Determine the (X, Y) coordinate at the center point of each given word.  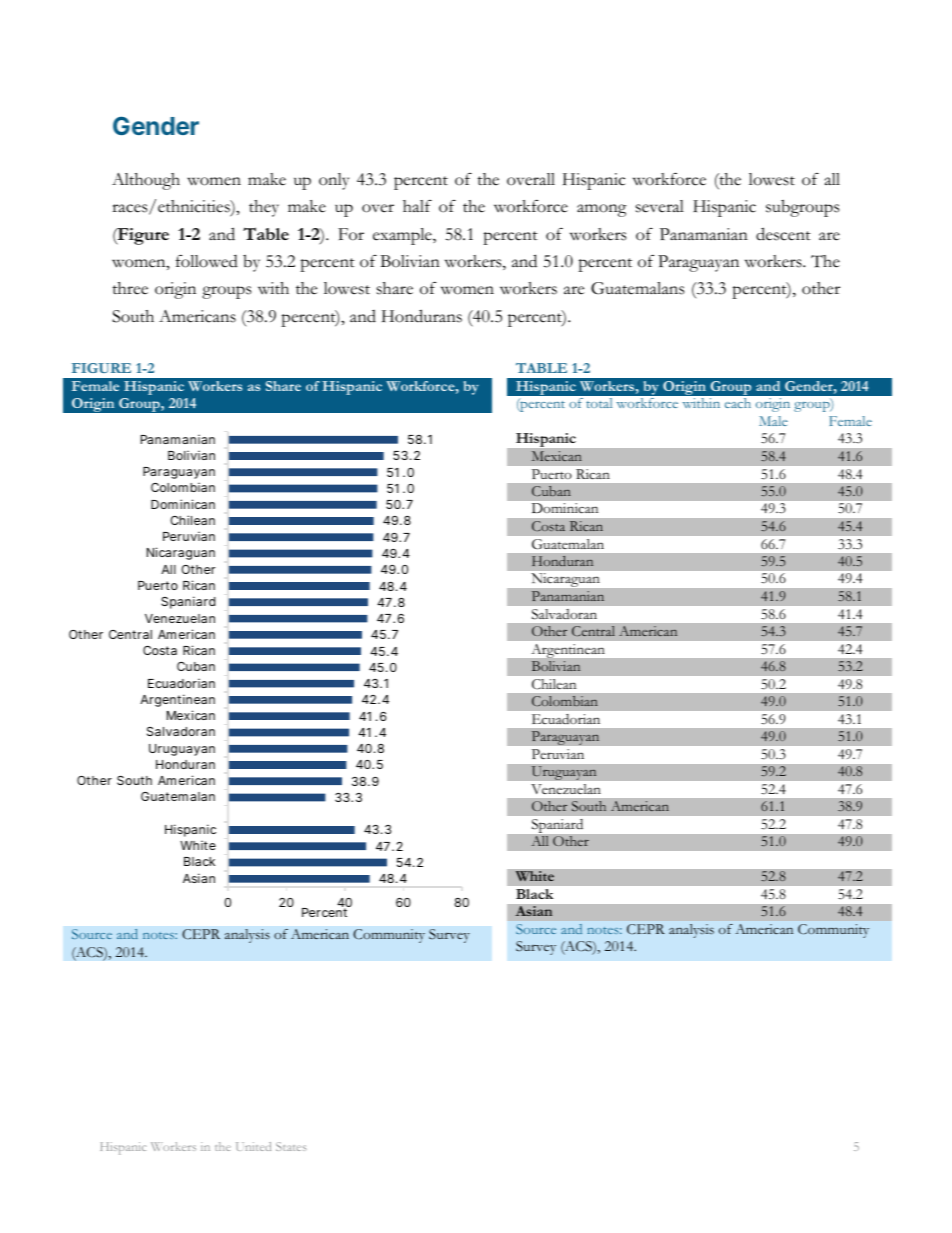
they (264, 208)
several (660, 206)
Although (146, 181)
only (334, 181)
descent (783, 234)
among (602, 210)
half (417, 206)
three (130, 288)
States (291, 1146)
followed (207, 261)
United (253, 1146)
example (403, 236)
